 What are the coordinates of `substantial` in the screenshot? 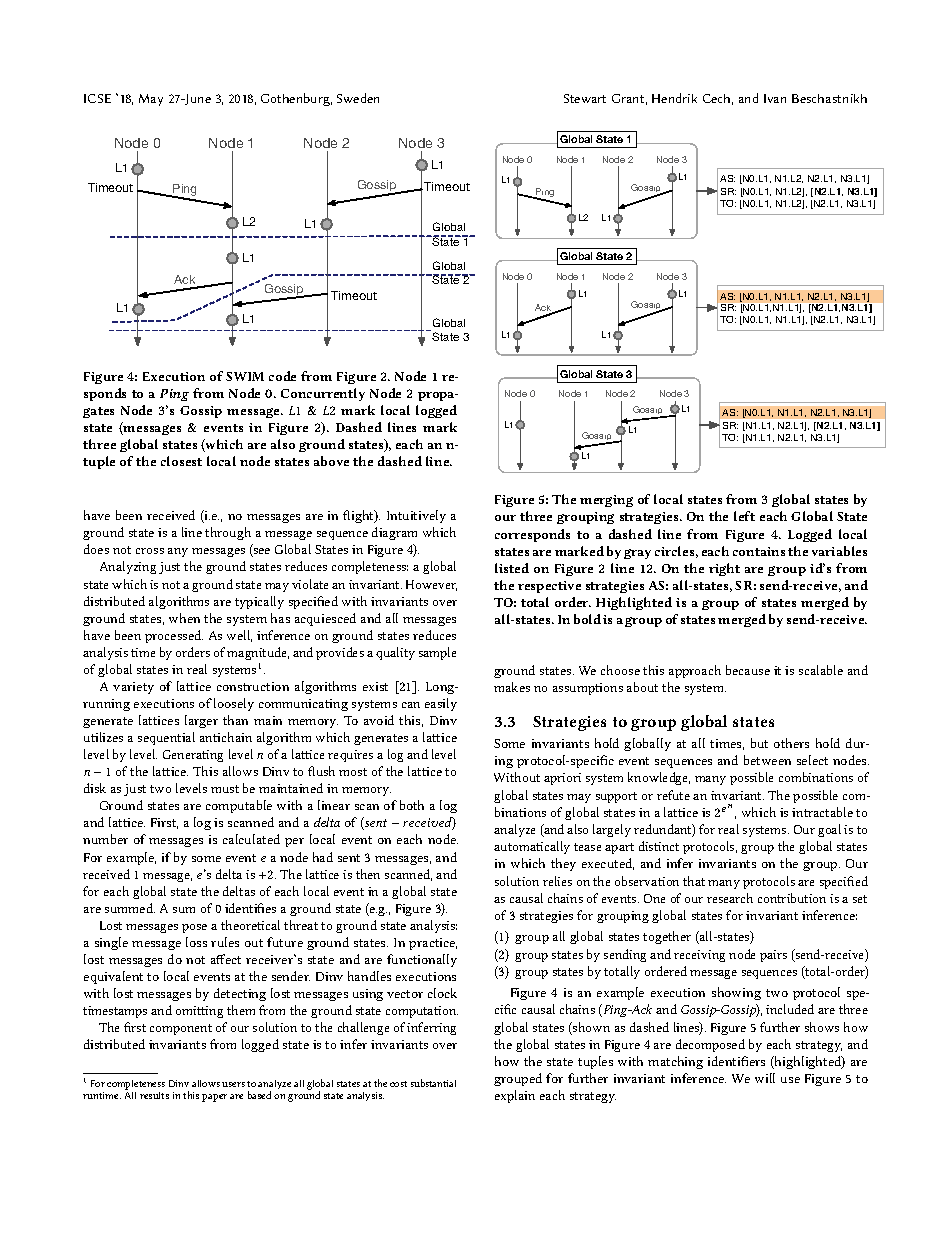 It's located at (433, 1083).
